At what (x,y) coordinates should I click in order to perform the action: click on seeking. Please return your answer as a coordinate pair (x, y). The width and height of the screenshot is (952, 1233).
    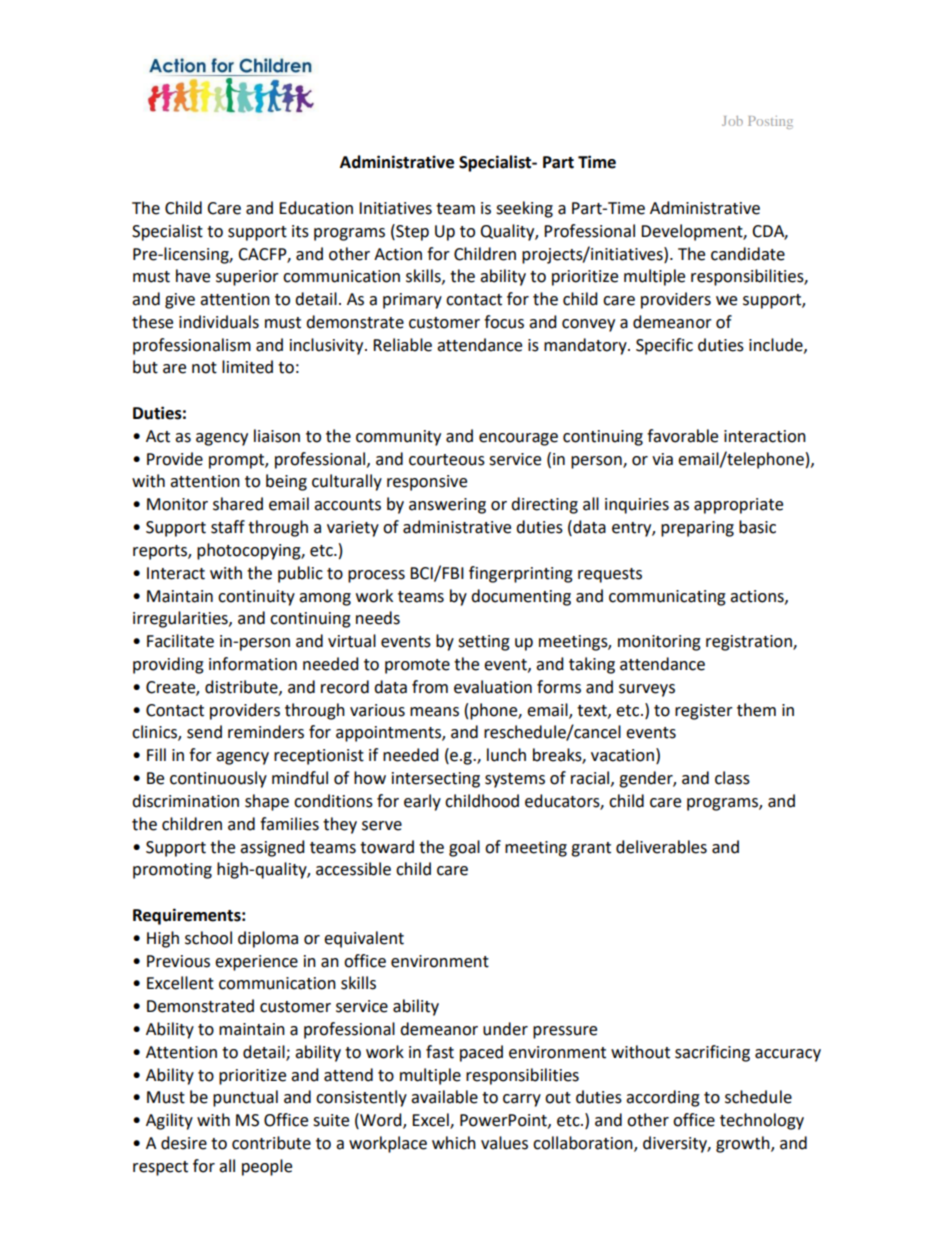
    Looking at the image, I should click on (524, 209).
